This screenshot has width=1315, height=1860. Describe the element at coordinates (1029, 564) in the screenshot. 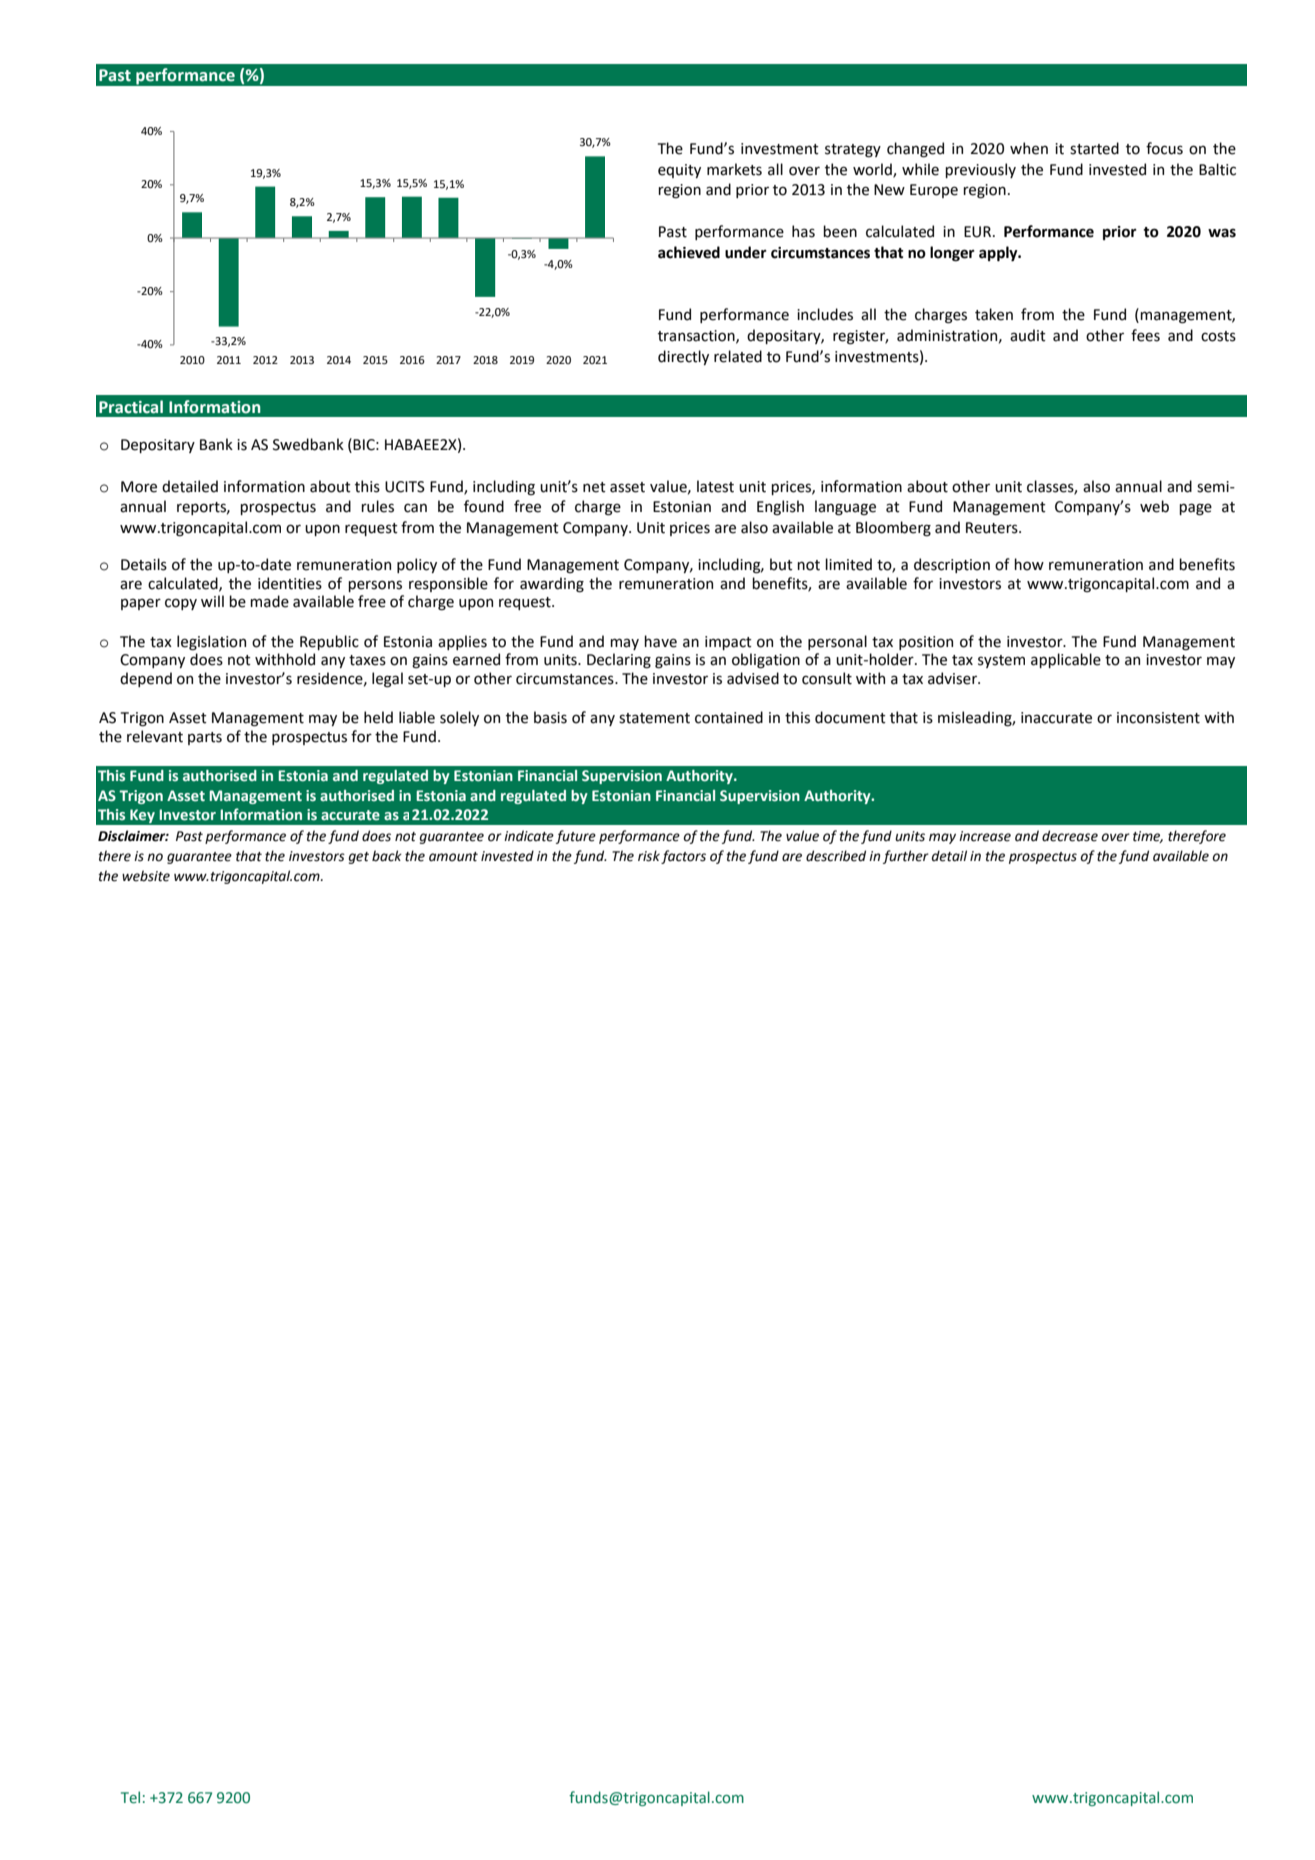

I see `how` at that location.
